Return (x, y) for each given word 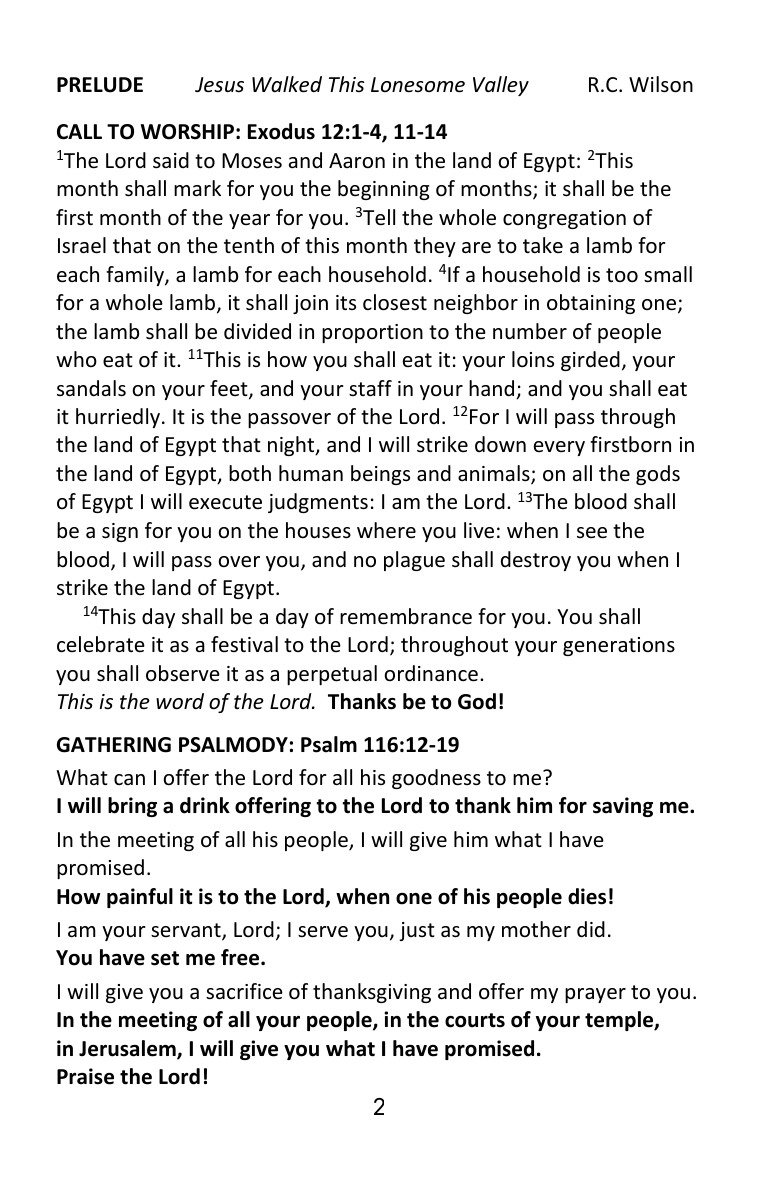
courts (475, 1020)
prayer (595, 995)
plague (414, 561)
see (592, 533)
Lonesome (418, 85)
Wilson (661, 84)
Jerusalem (128, 1049)
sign (120, 532)
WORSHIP (187, 132)
